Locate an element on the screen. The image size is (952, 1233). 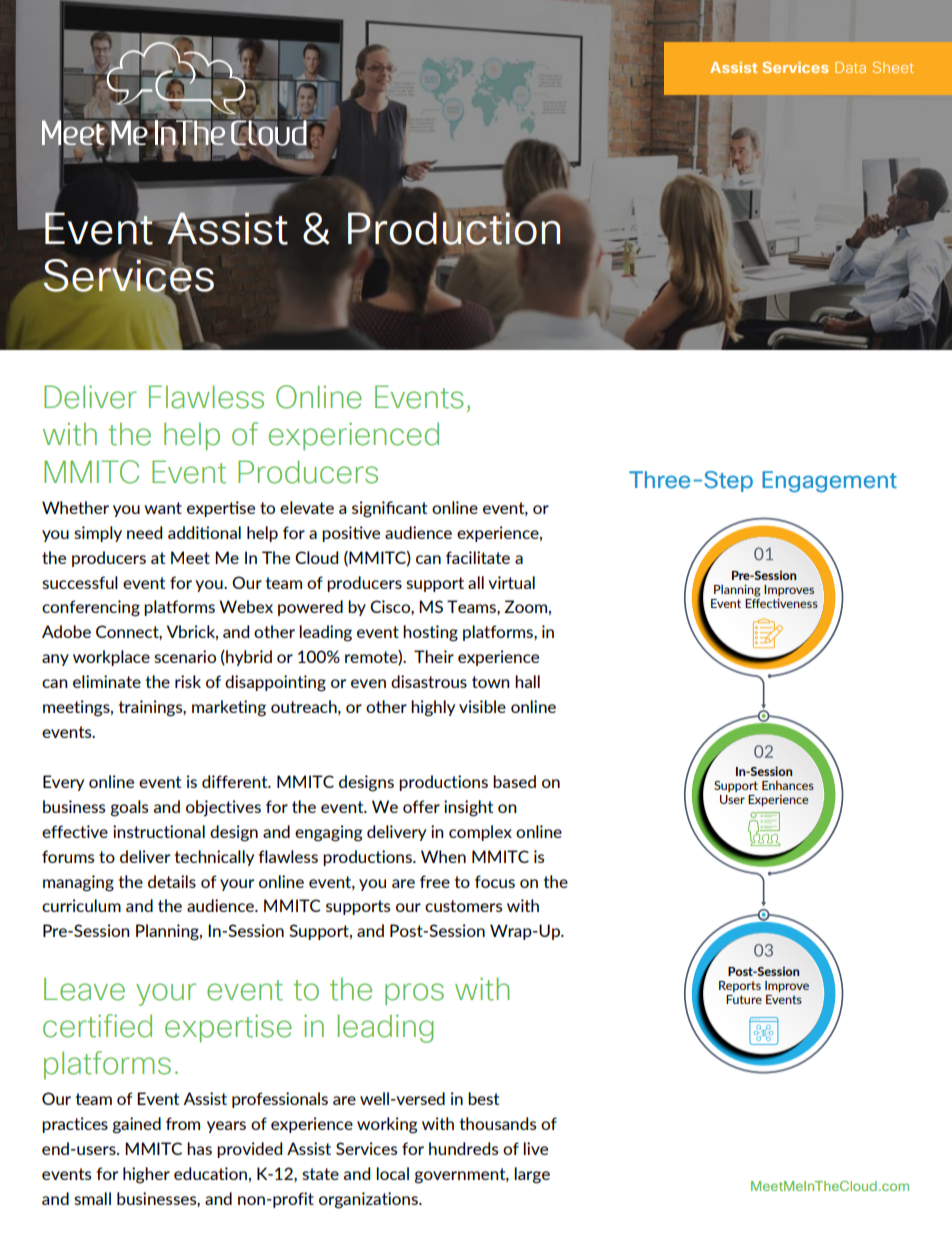
Data is located at coordinates (850, 67).
